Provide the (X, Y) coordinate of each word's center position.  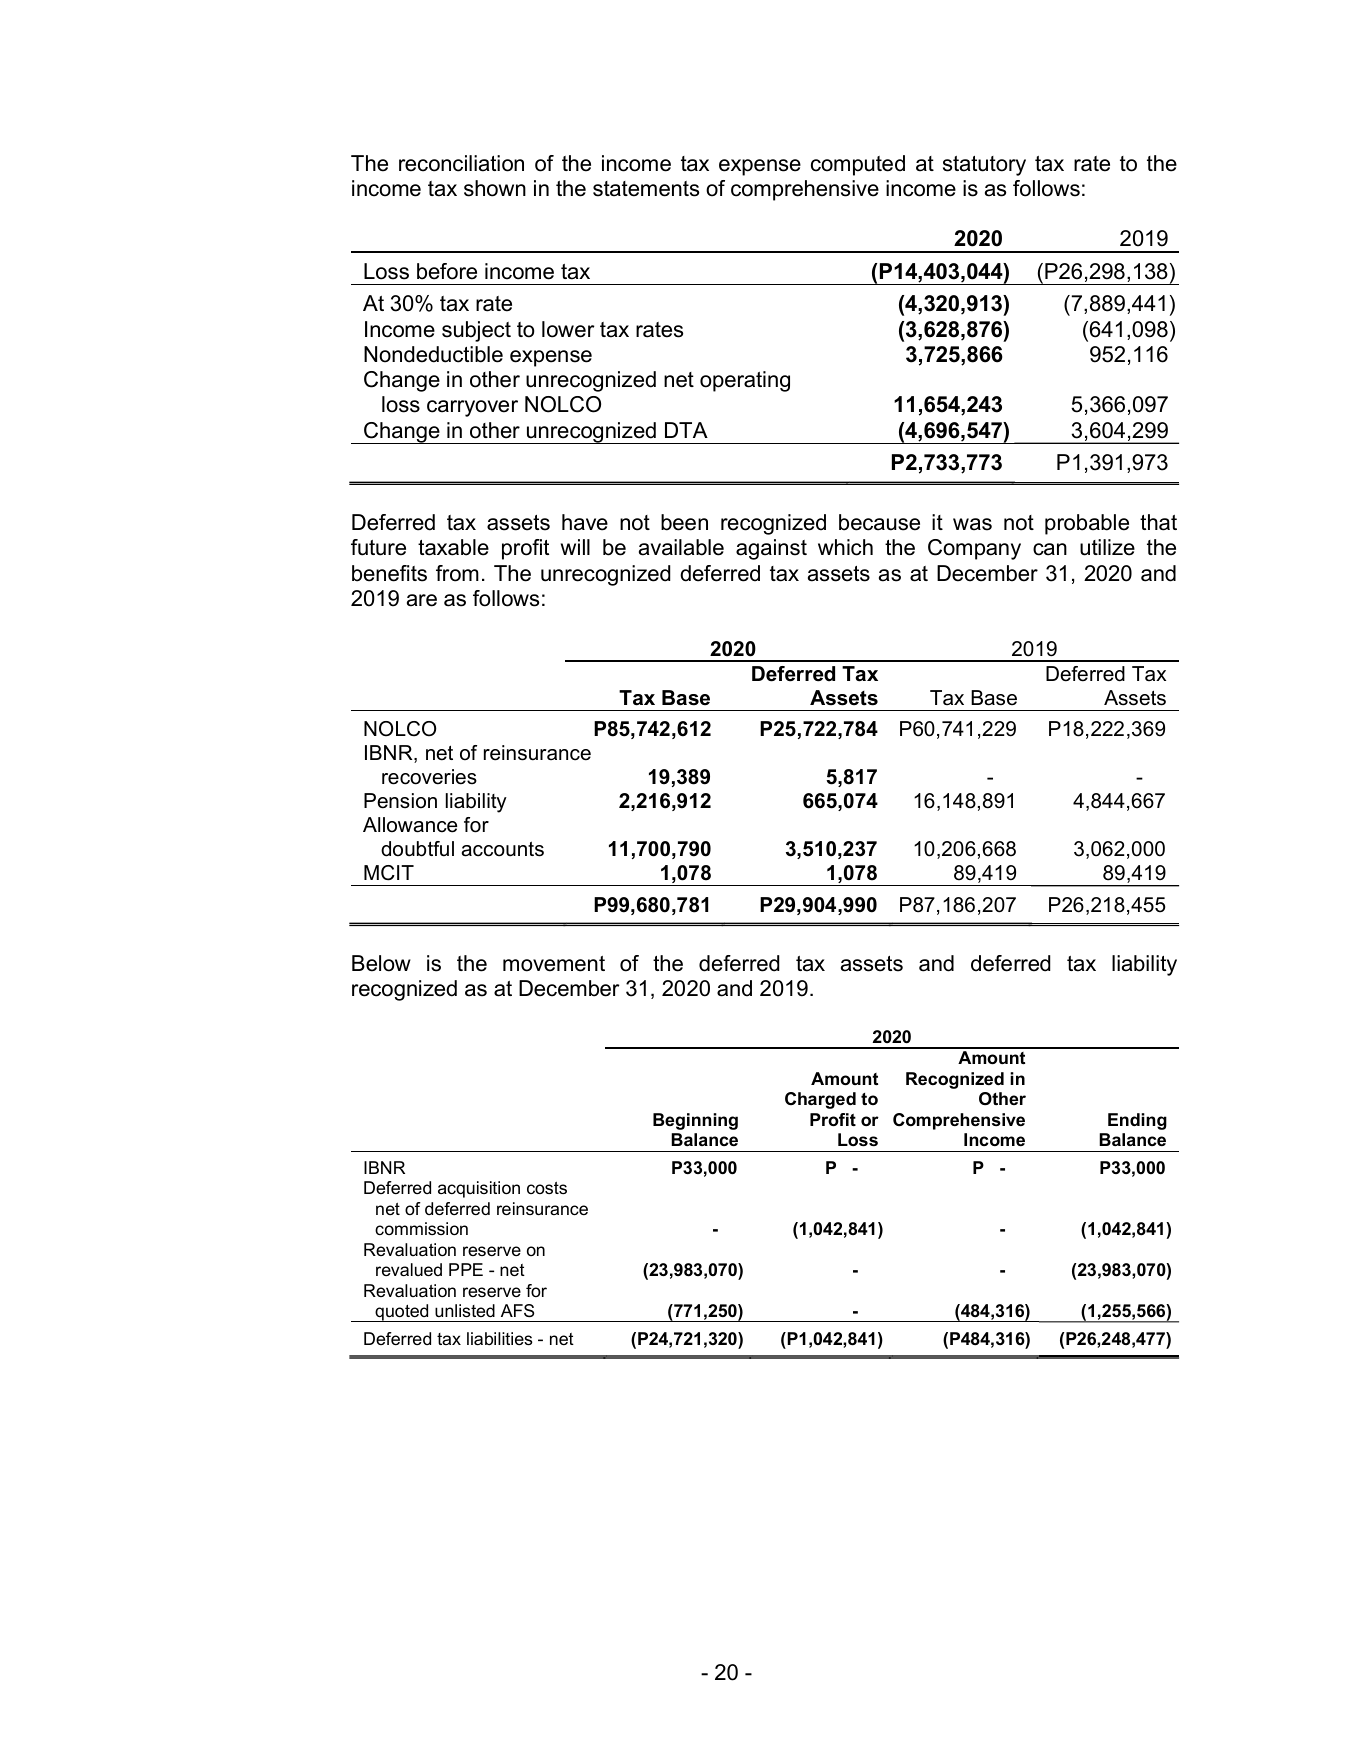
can (1050, 549)
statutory (984, 166)
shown (495, 188)
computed (858, 165)
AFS (517, 1311)
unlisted (465, 1311)
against (771, 549)
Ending (1137, 1121)
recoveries (429, 777)
